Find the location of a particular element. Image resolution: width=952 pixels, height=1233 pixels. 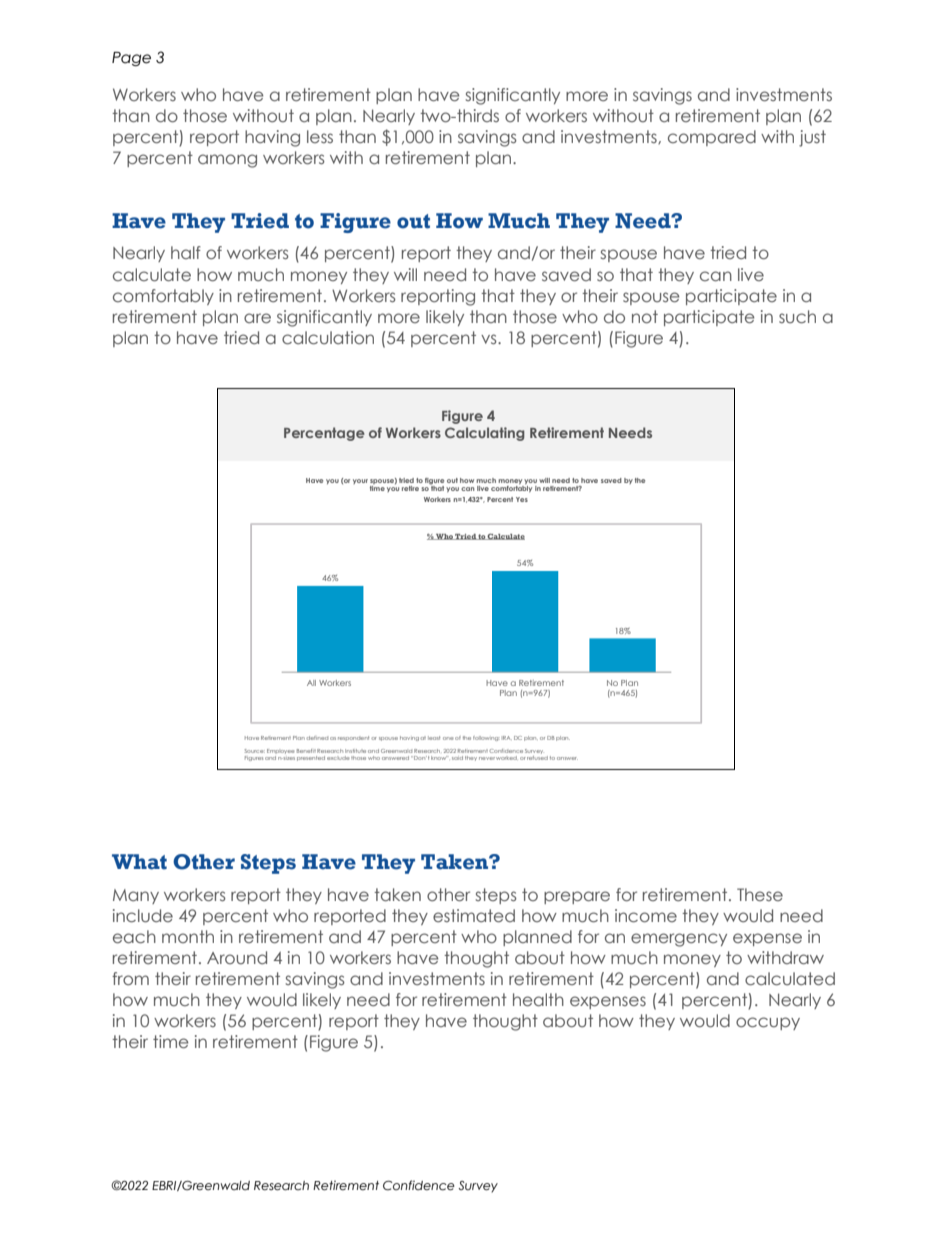

Page is located at coordinates (131, 59).
